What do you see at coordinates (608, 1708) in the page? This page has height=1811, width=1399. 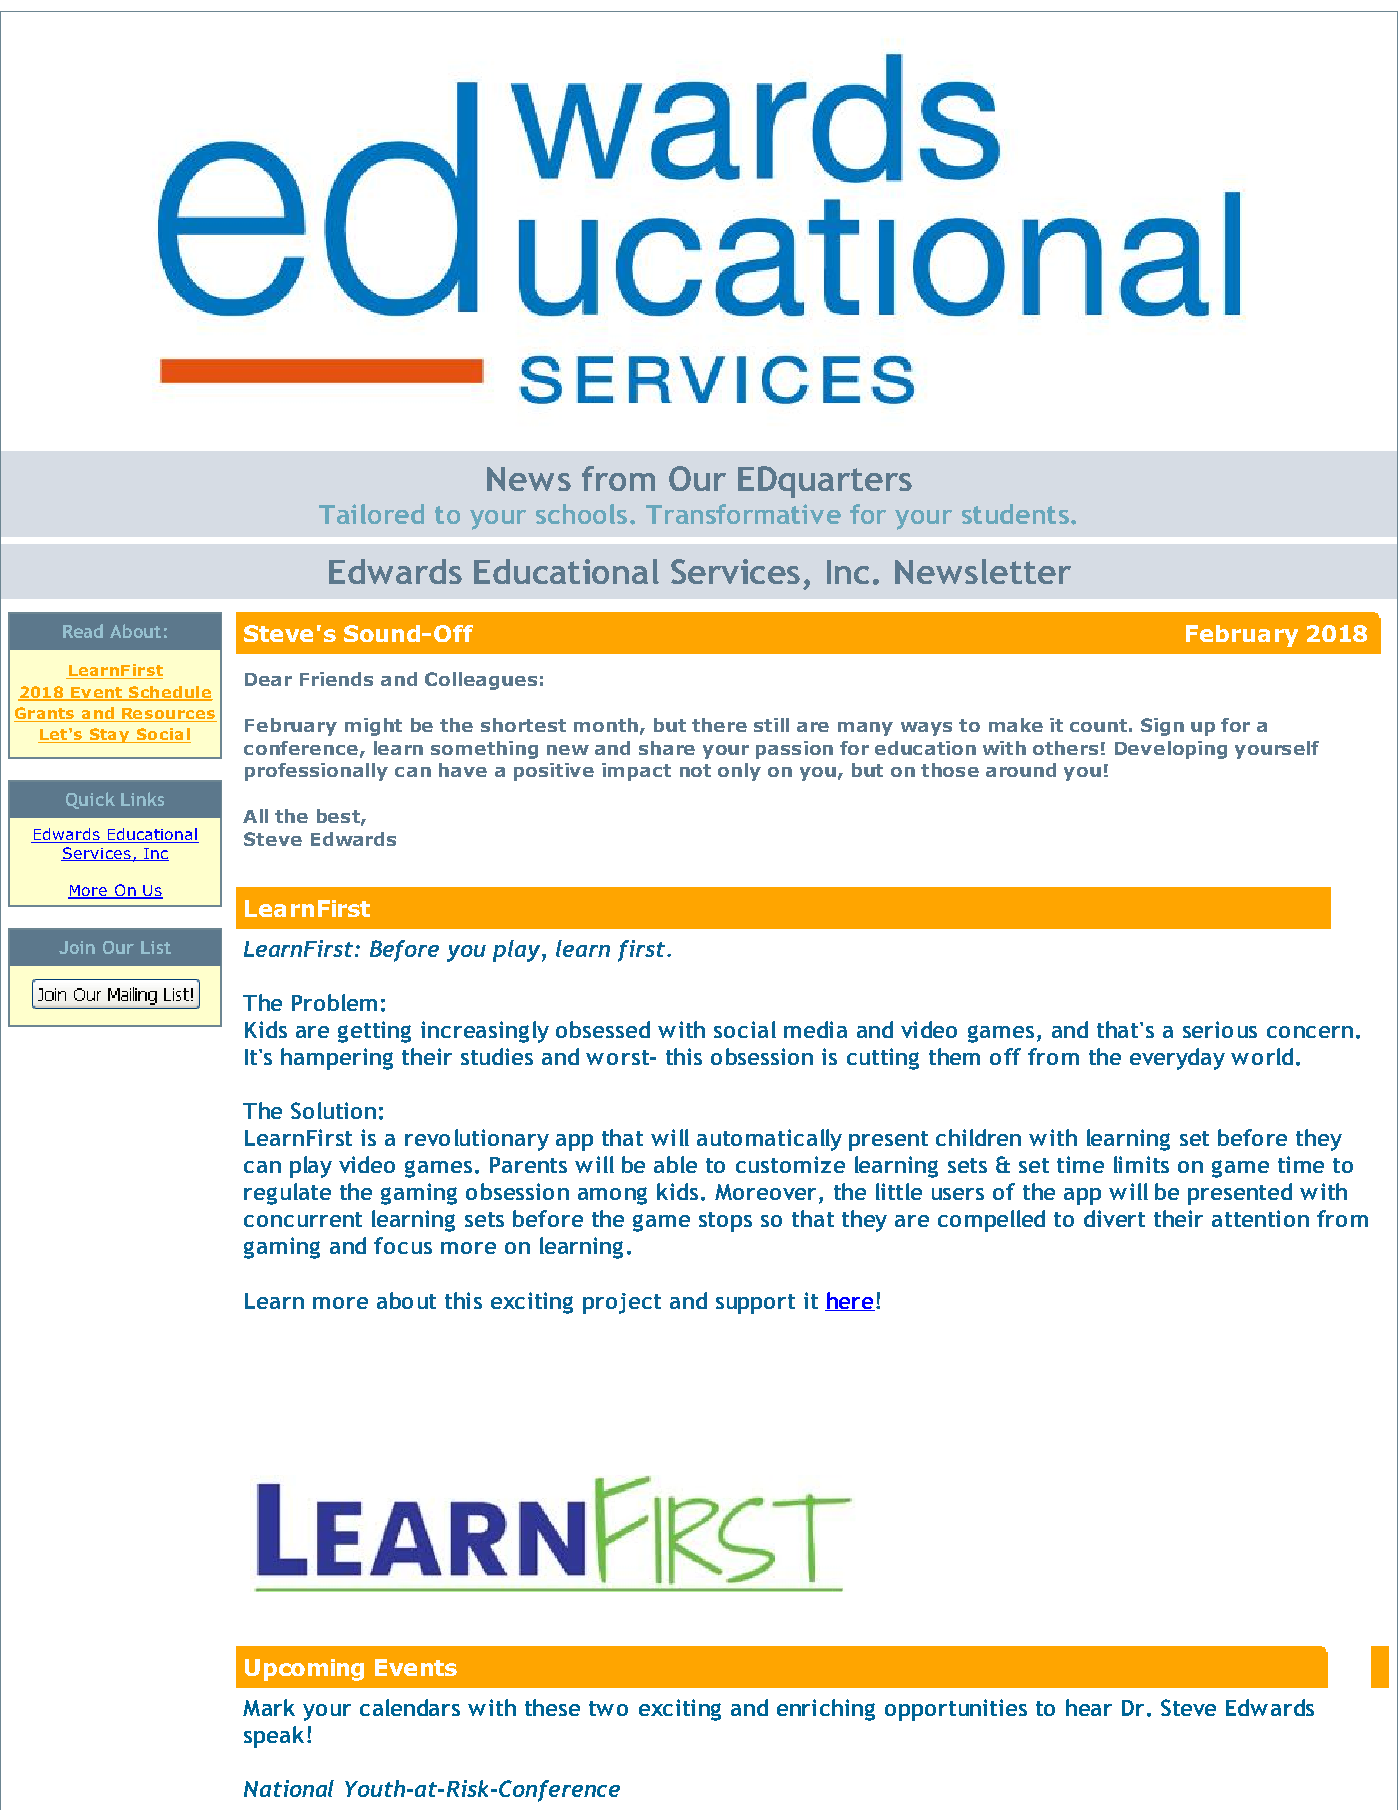 I see `two` at bounding box center [608, 1708].
